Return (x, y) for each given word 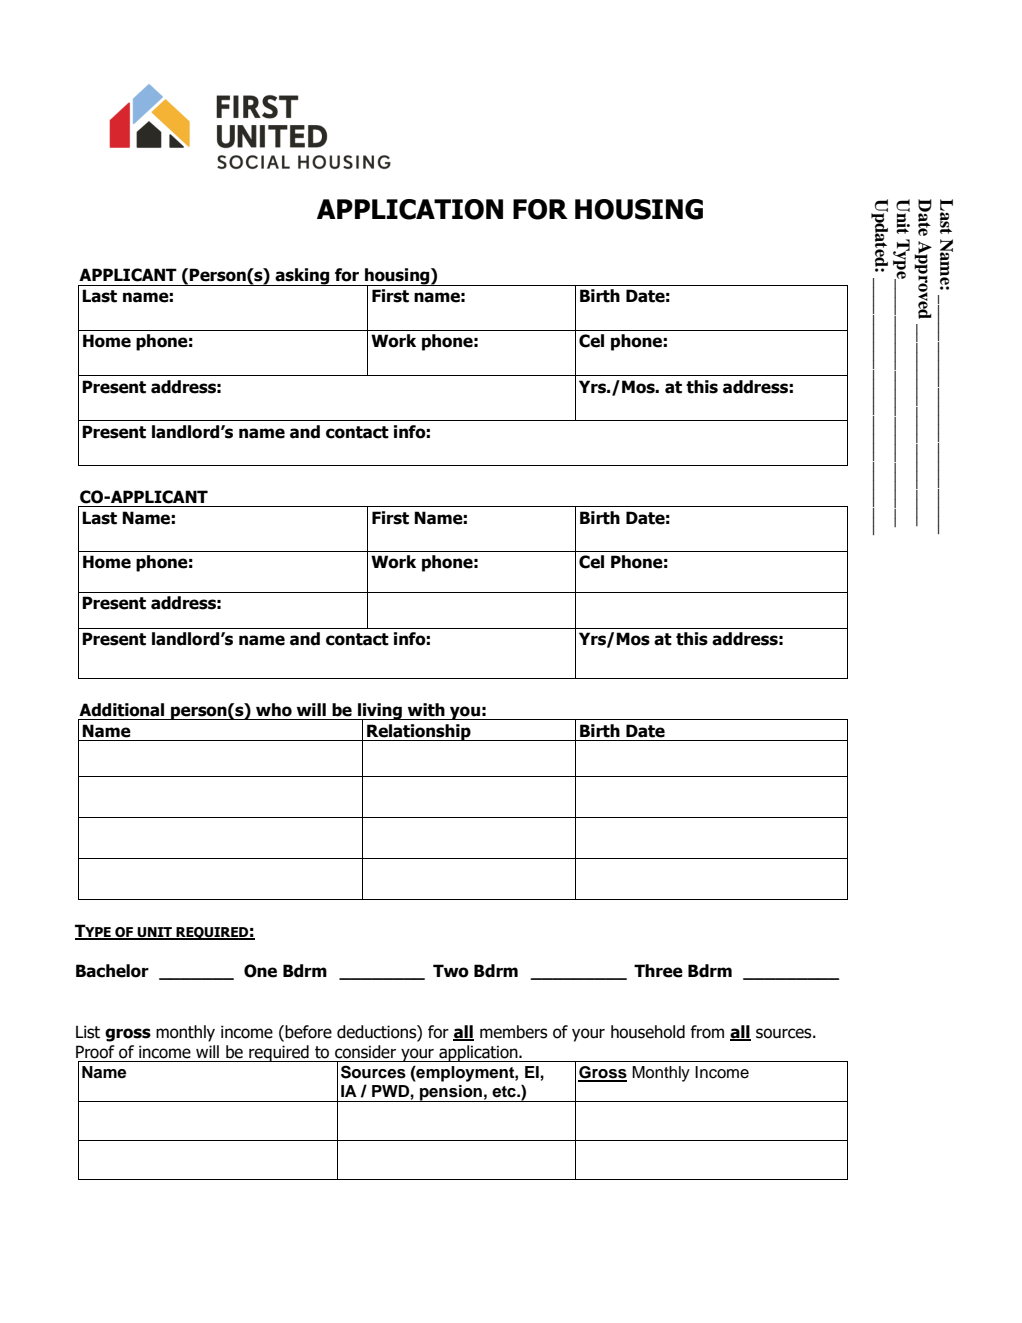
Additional (121, 710)
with (426, 710)
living (380, 712)
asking (303, 277)
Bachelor (112, 971)
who (274, 710)
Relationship (419, 732)
